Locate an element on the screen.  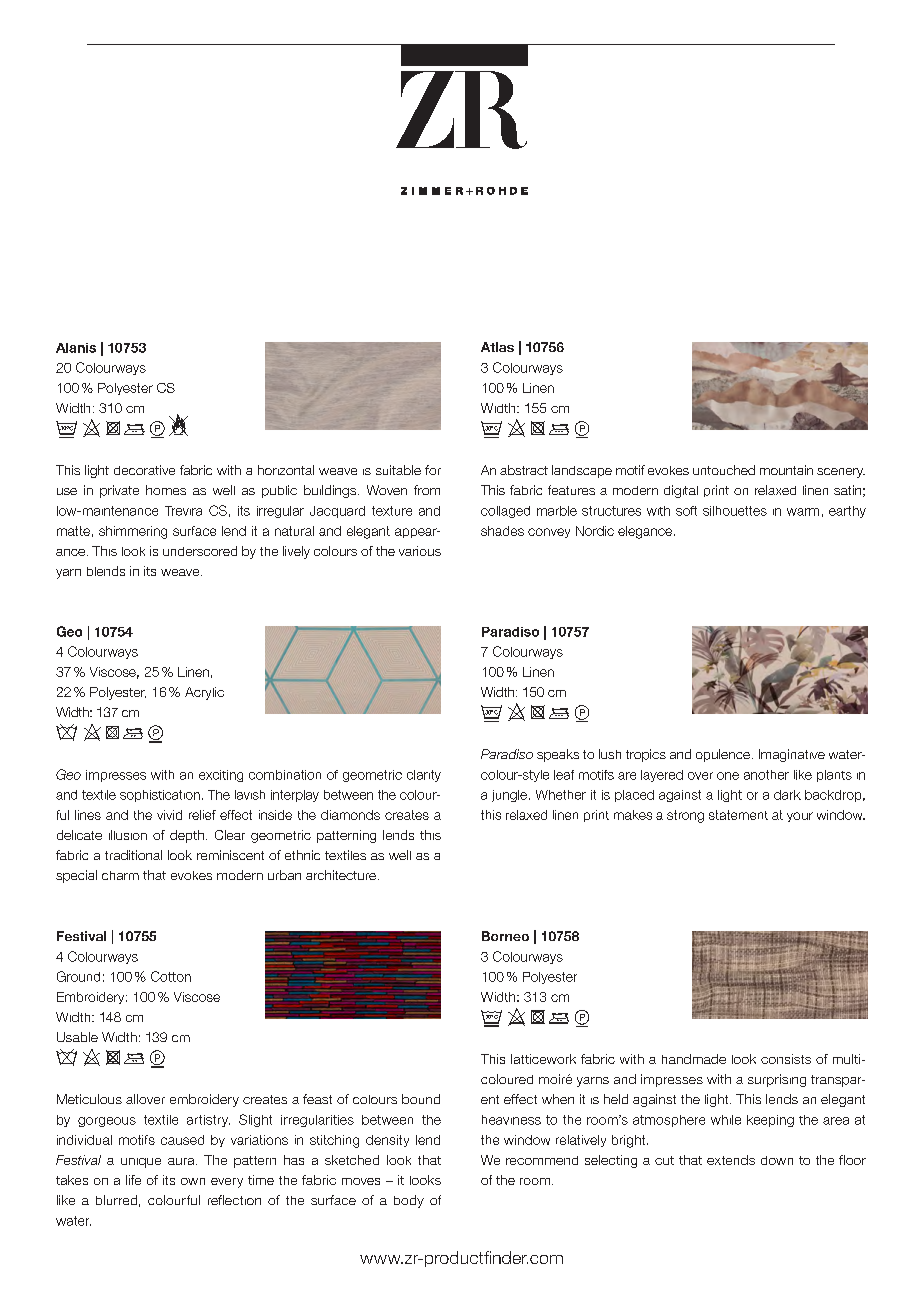
aura is located at coordinates (182, 1161).
